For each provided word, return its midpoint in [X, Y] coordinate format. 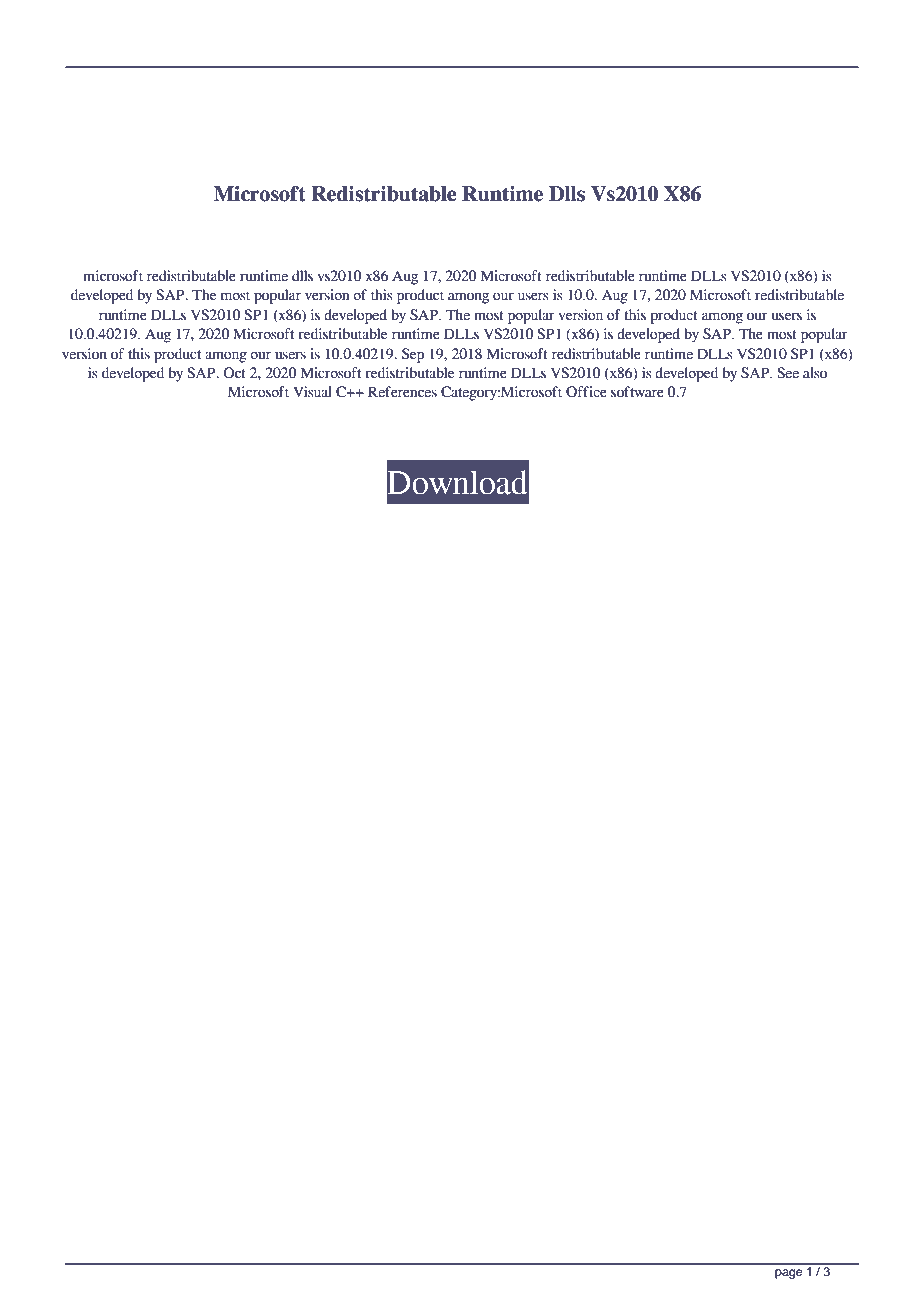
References [402, 392]
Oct [234, 373]
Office [586, 392]
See [788, 373]
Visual [312, 392]
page [788, 1274]
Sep [413, 355]
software [637, 392]
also [815, 373]
